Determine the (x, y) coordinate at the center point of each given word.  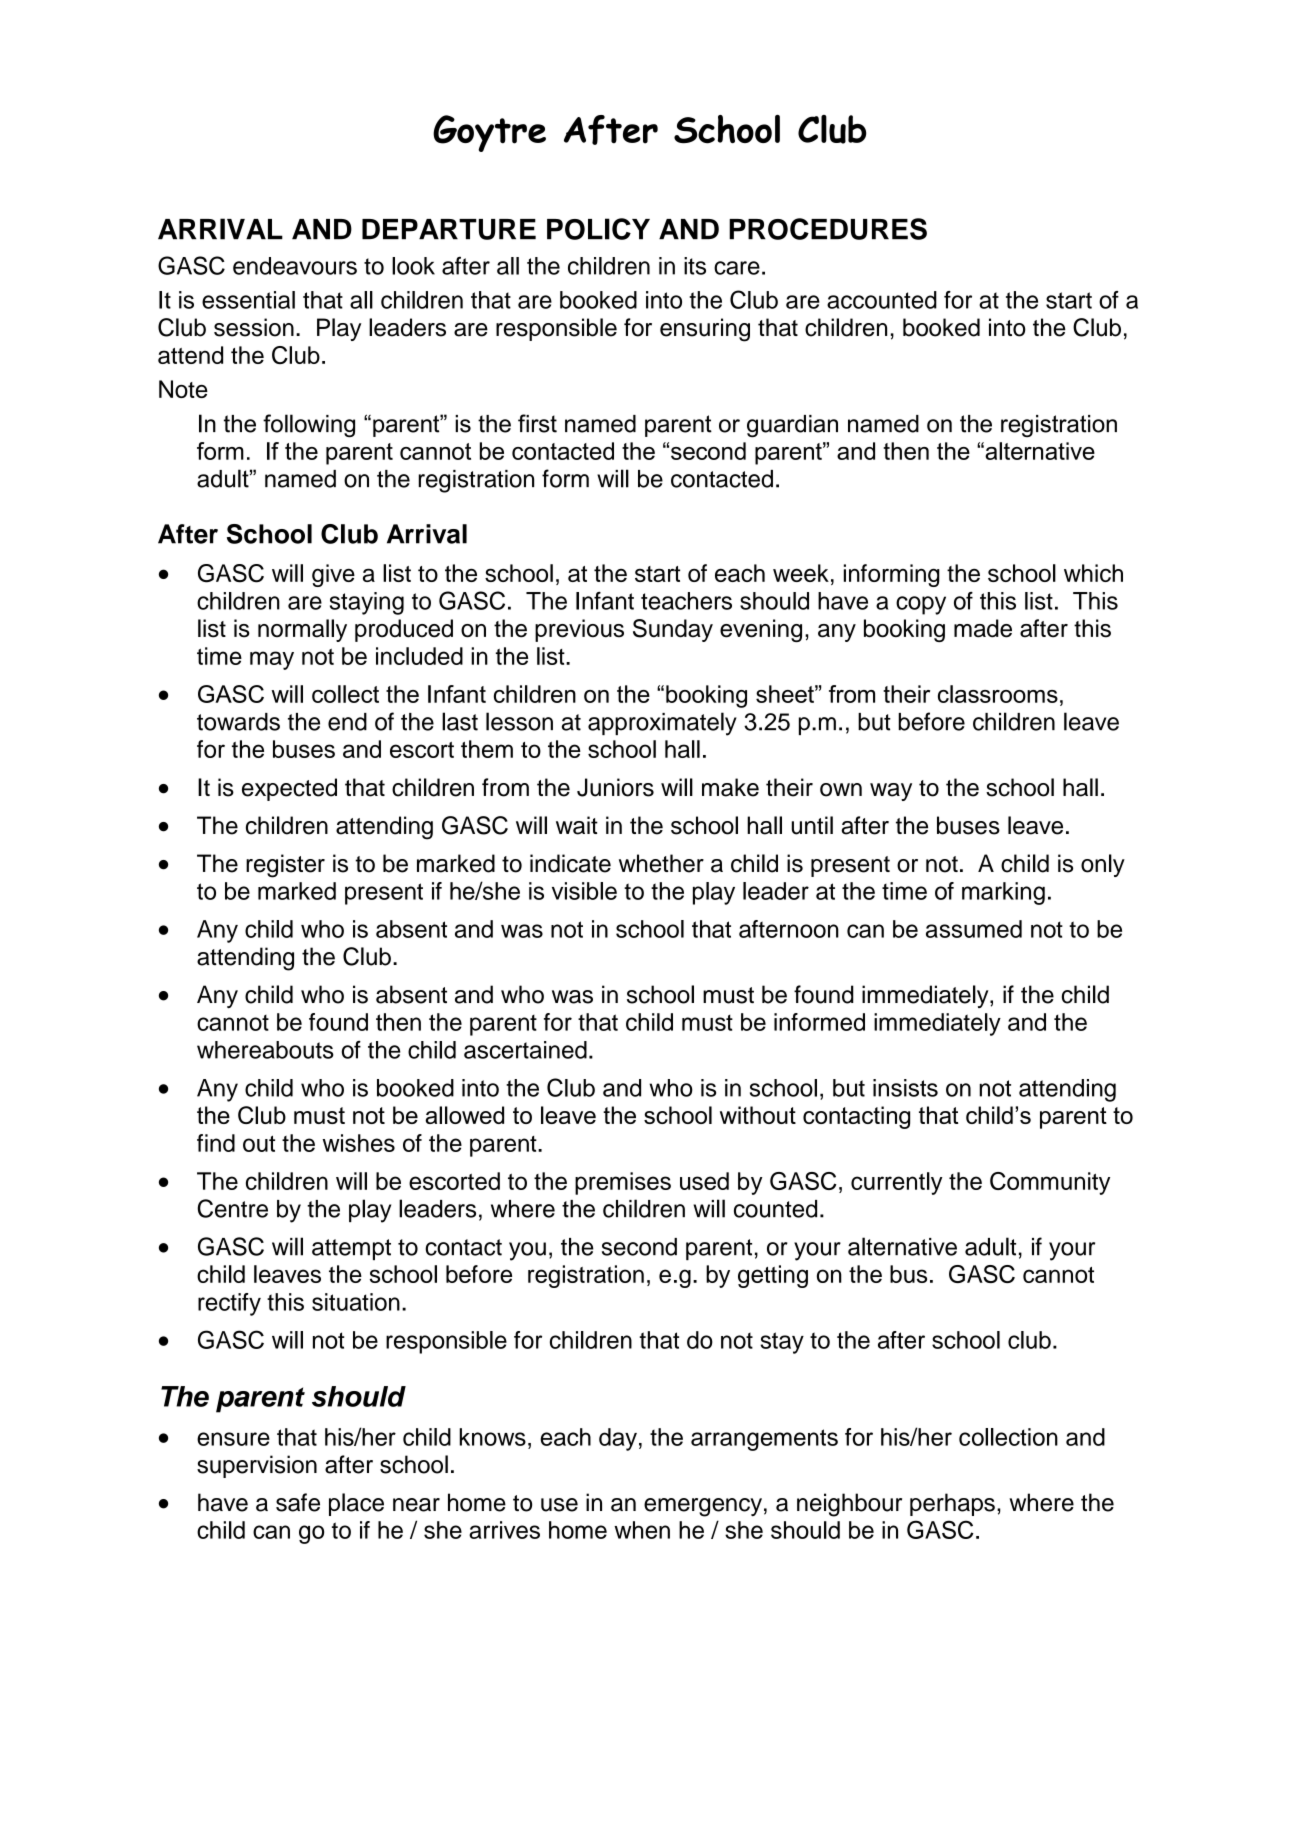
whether (661, 863)
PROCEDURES (828, 229)
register (285, 866)
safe (298, 1502)
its (695, 266)
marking (1003, 893)
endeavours (295, 266)
